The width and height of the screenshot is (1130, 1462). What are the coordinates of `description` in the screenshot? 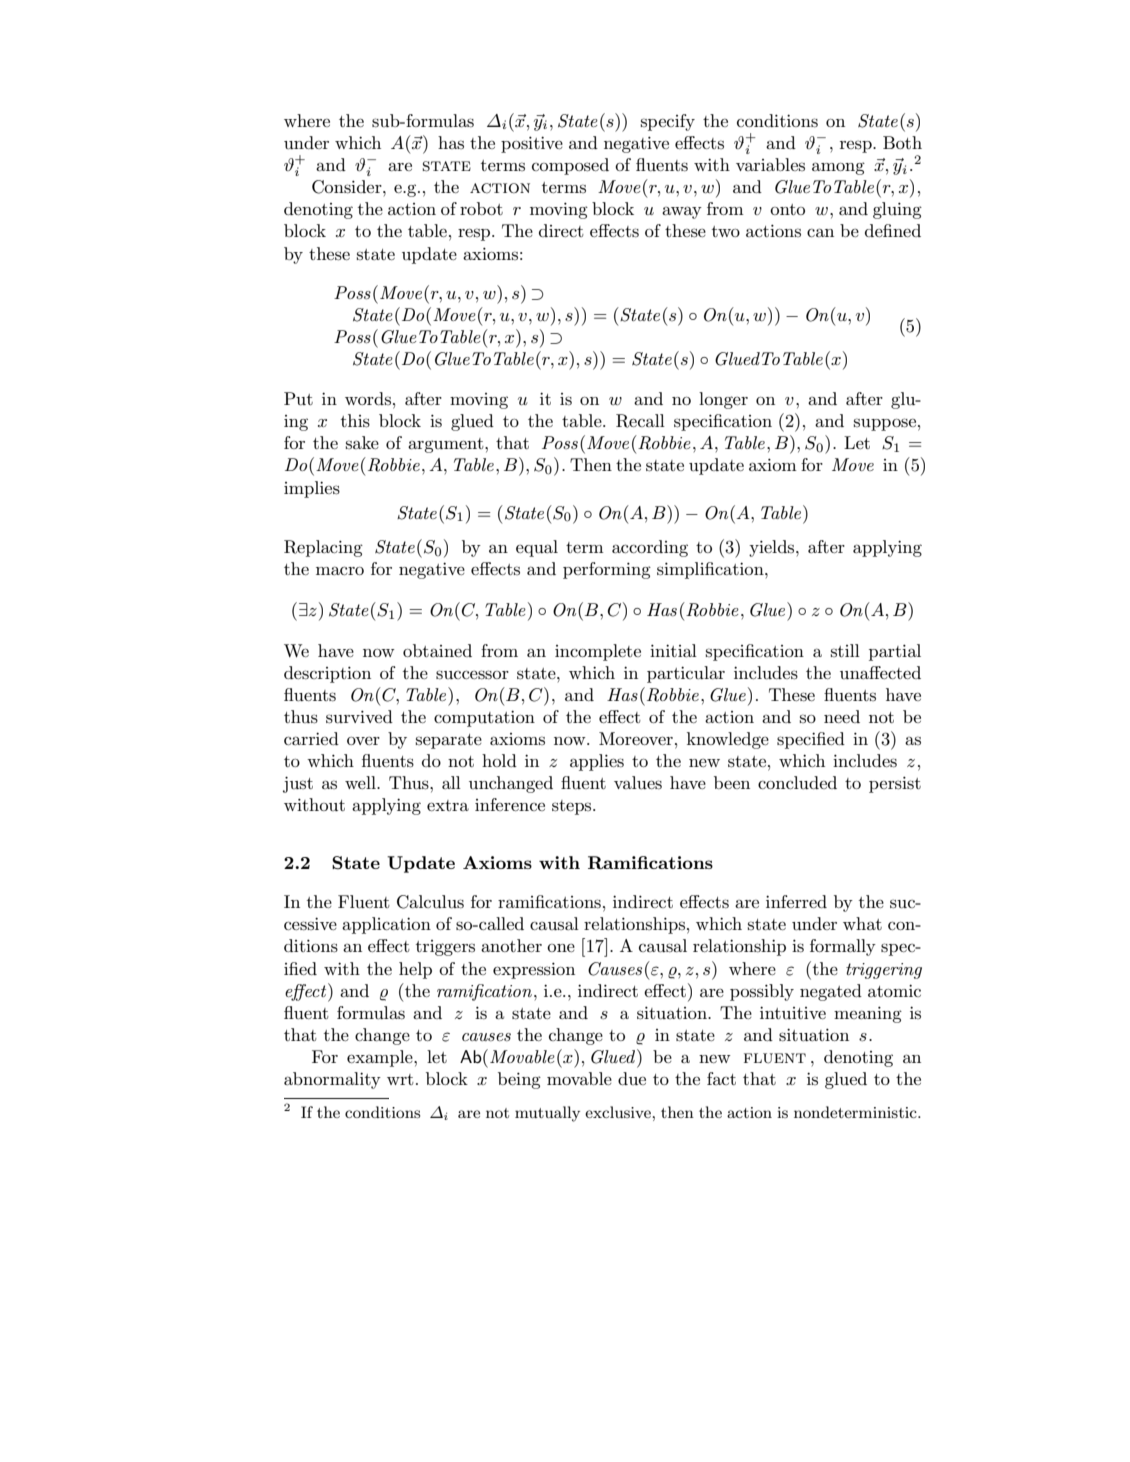 It's located at (327, 674).
